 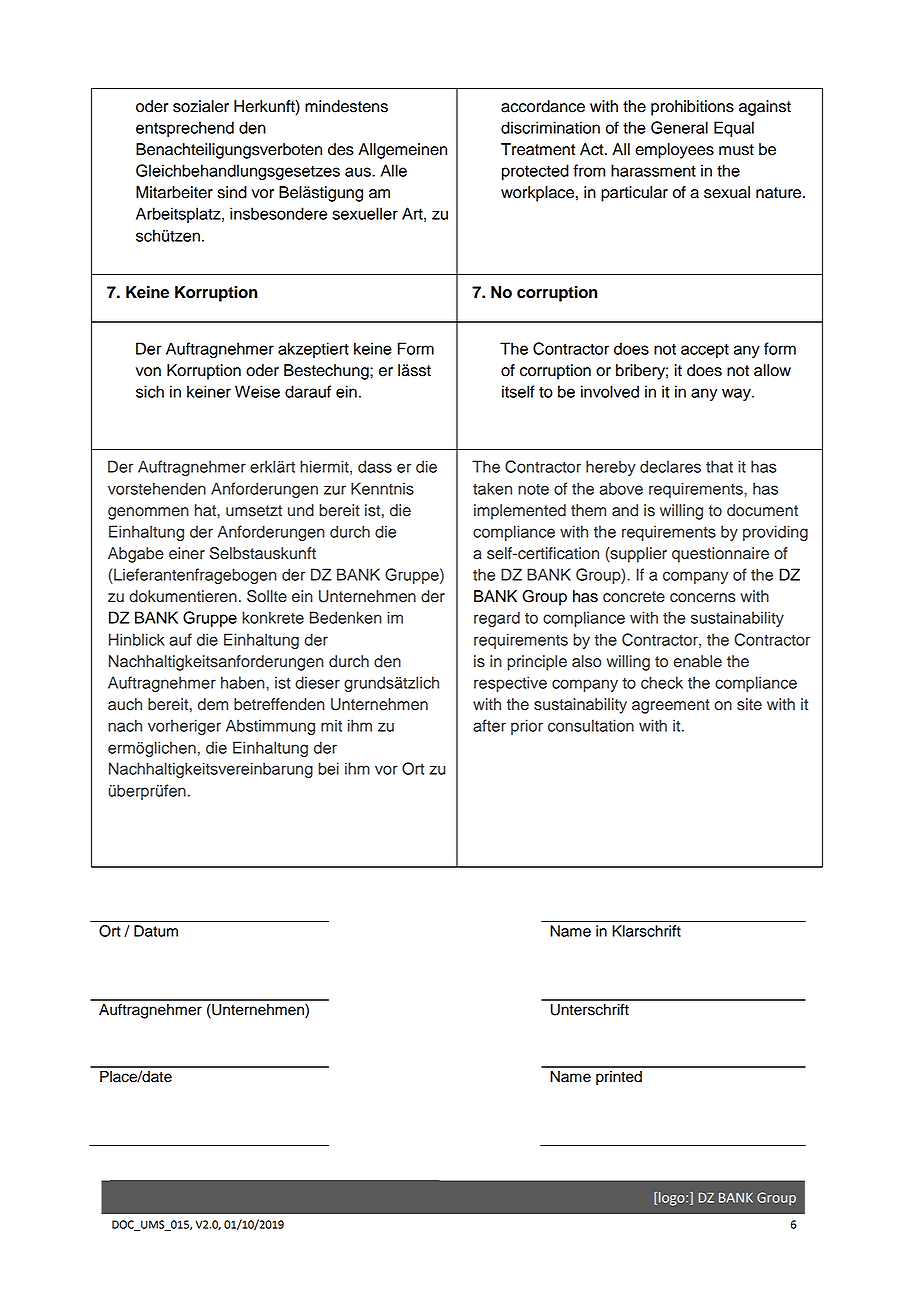 I want to click on sich, so click(x=150, y=391).
